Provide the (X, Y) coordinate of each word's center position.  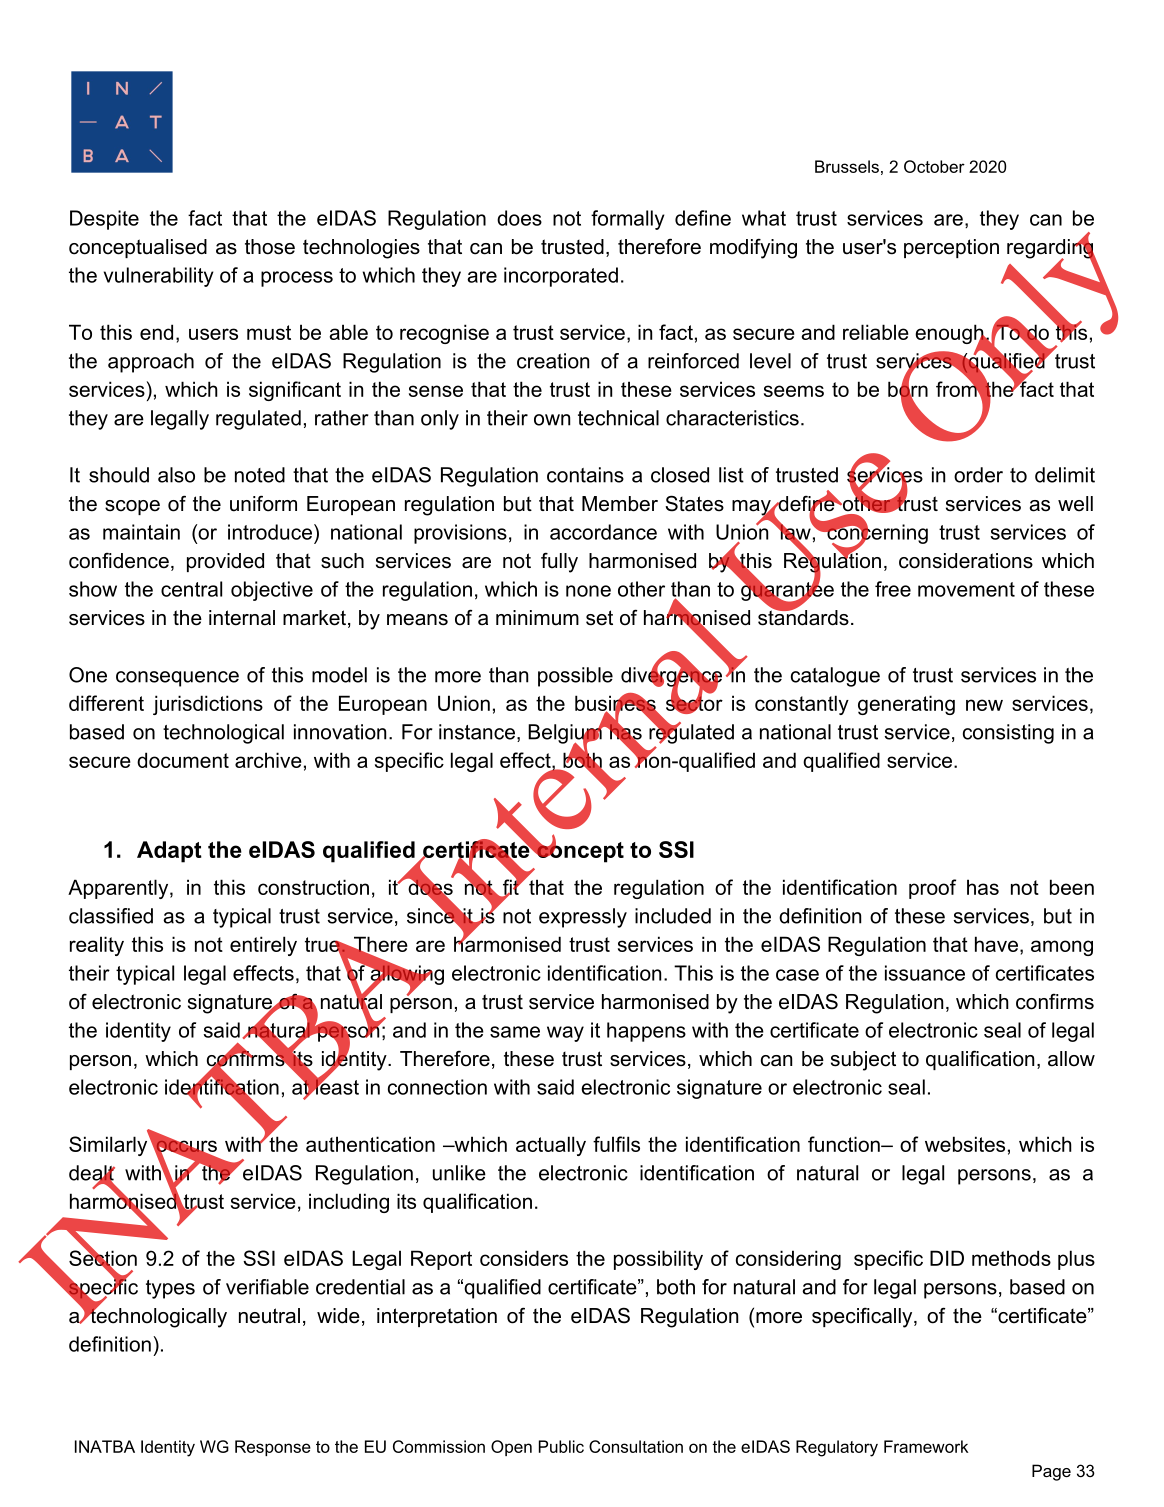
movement (966, 589)
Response (273, 1448)
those (270, 247)
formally (628, 220)
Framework (926, 1446)
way (565, 1034)
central (191, 589)
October (934, 166)
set (599, 618)
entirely (263, 946)
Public (561, 1446)
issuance (925, 973)
